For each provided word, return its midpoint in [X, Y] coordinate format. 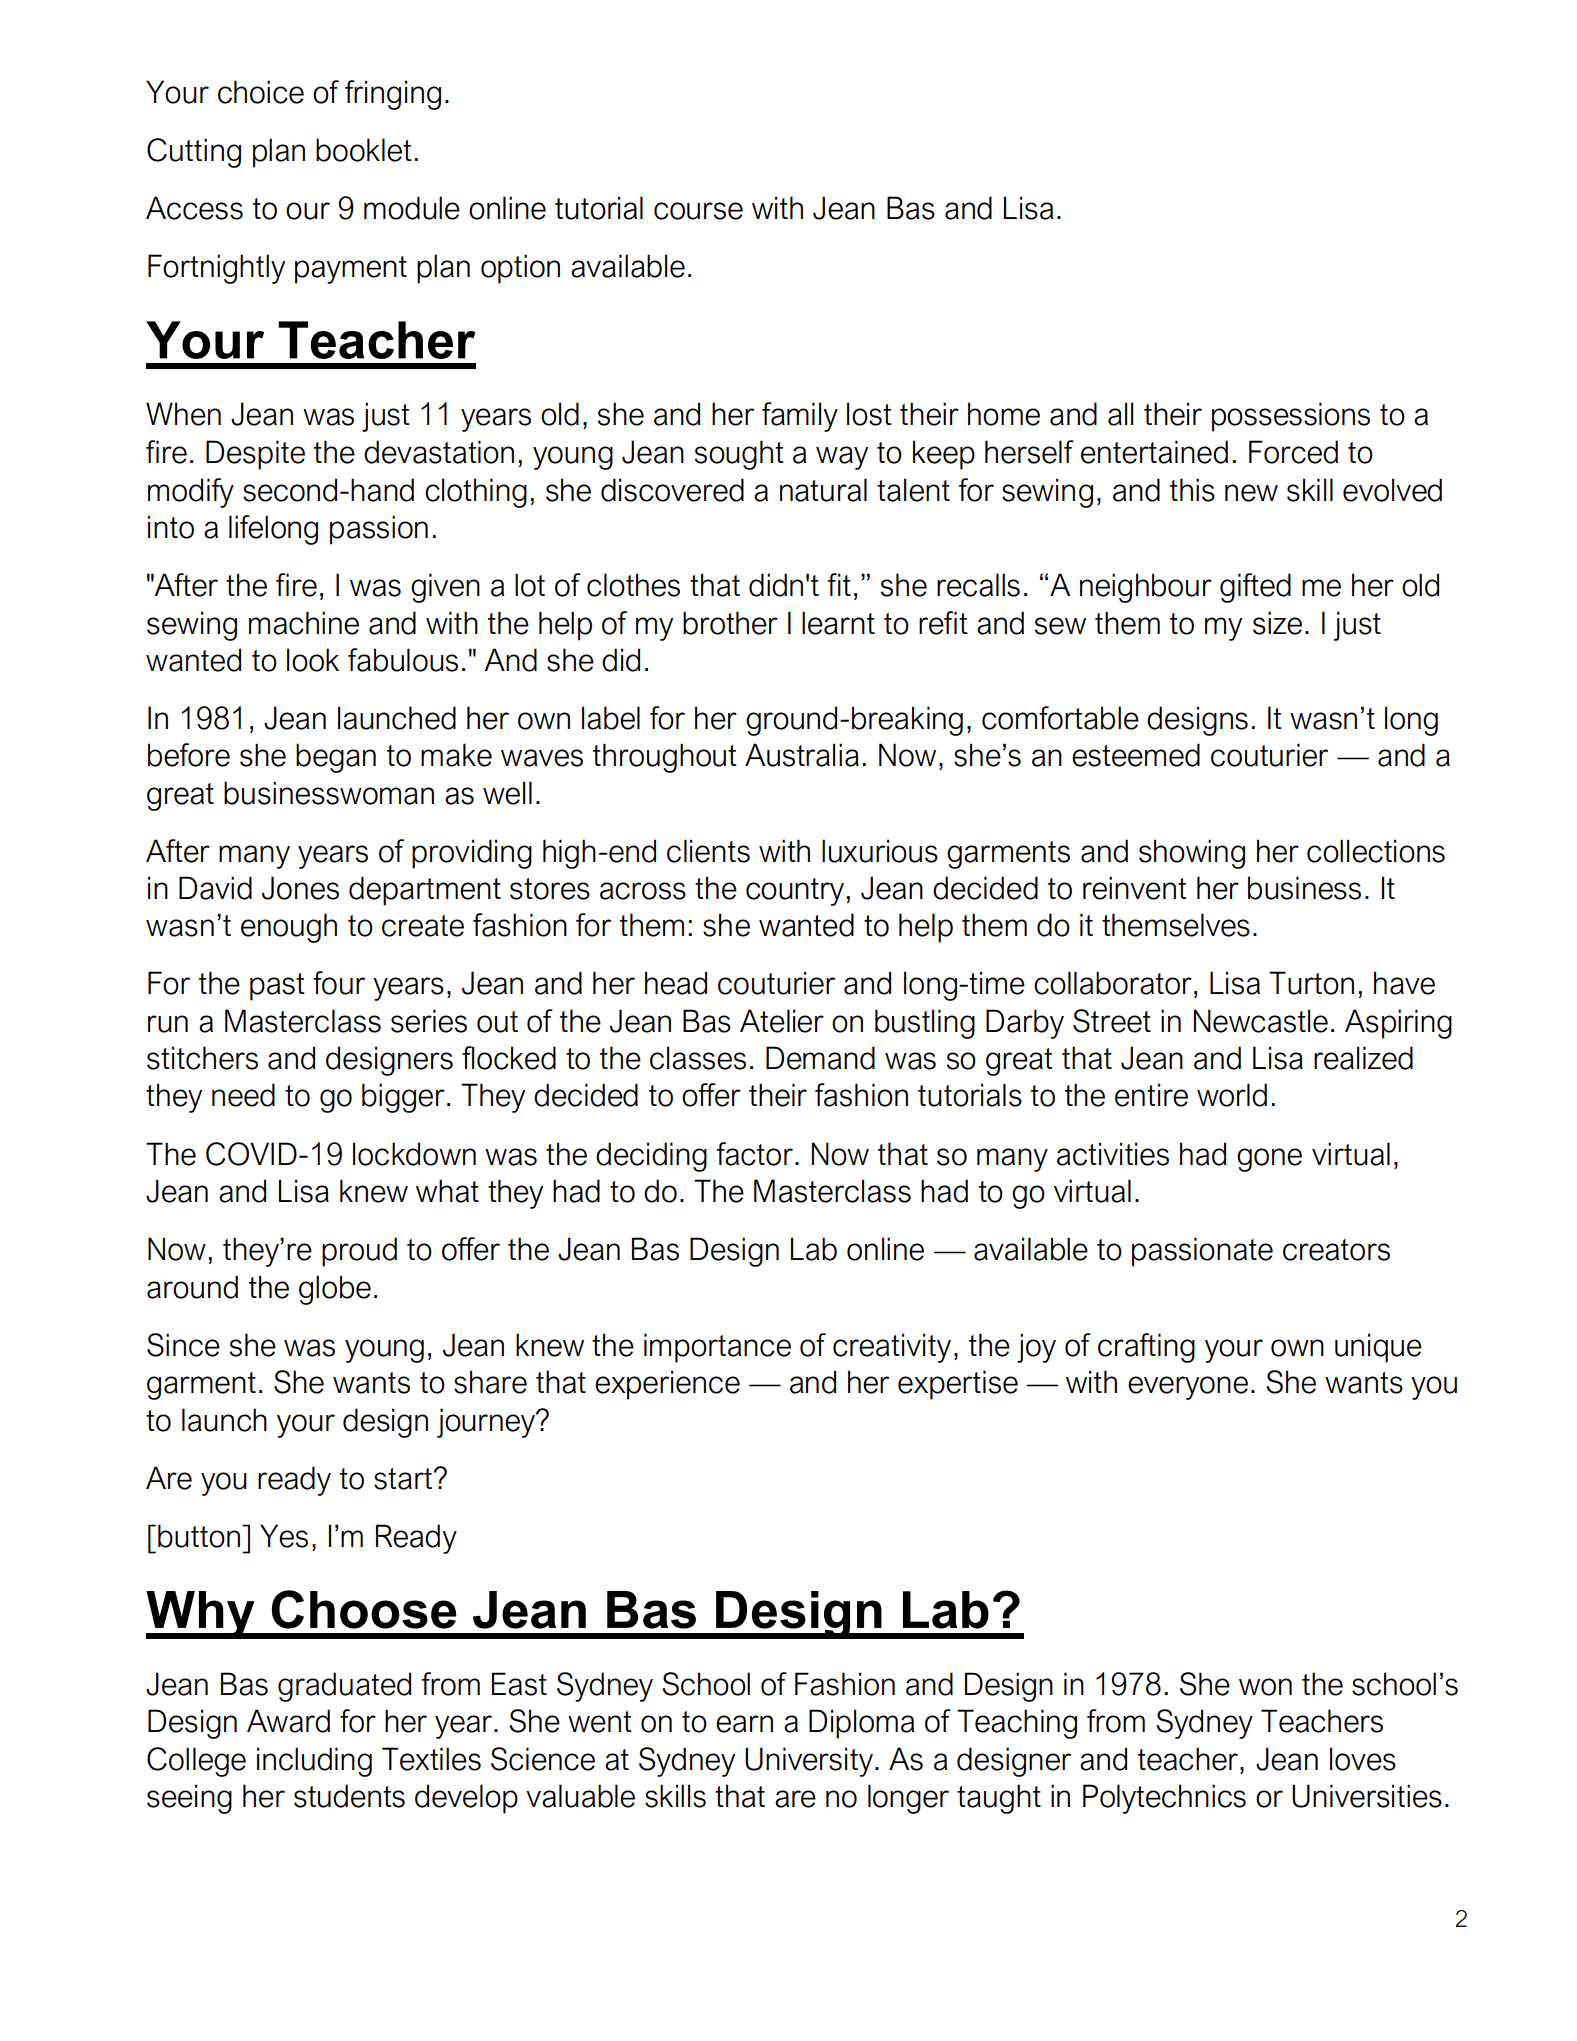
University [809, 1762]
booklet [364, 150]
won [1265, 1687]
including [314, 1762]
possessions [1291, 417]
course [698, 211]
